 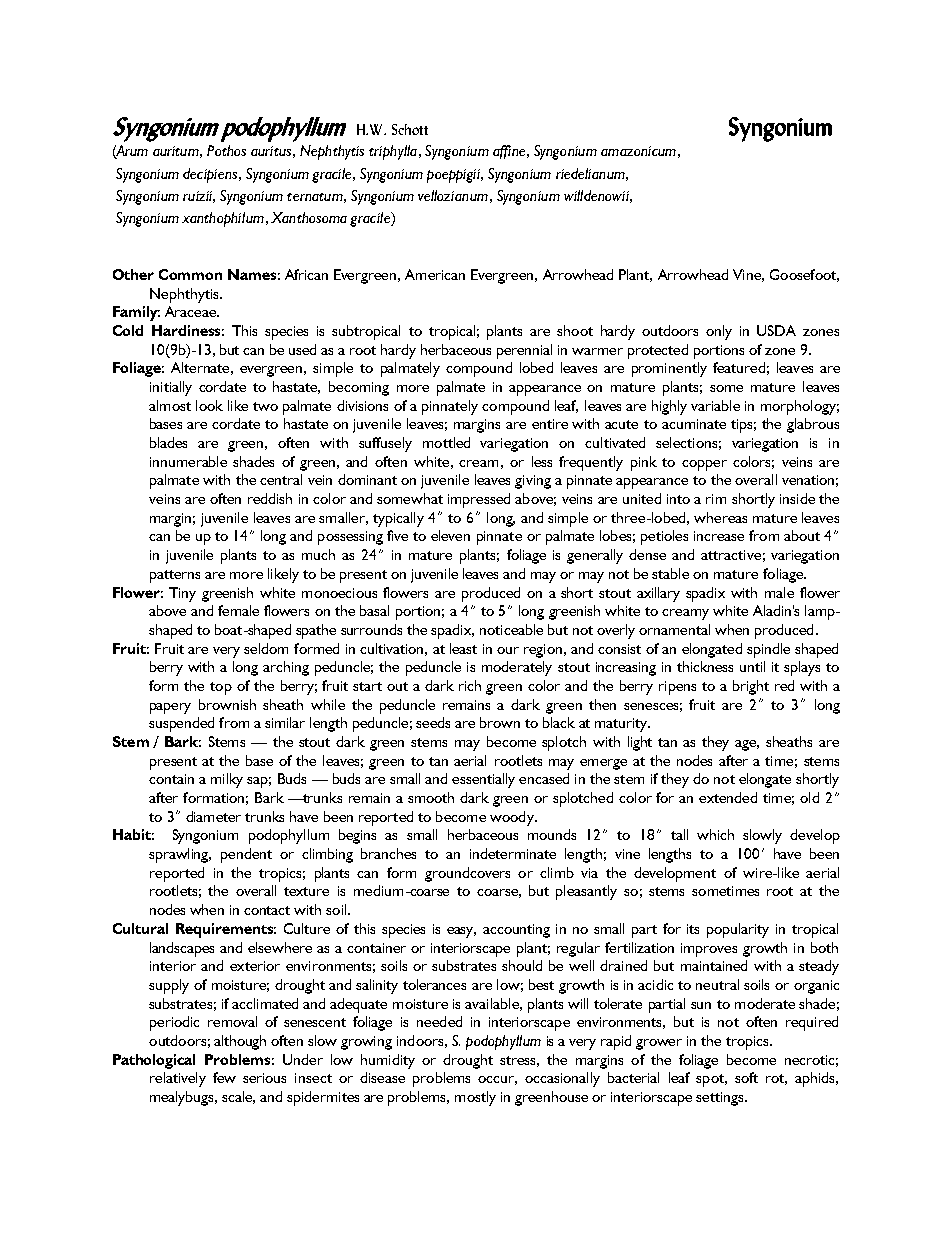 I want to click on USDA, so click(x=776, y=330).
